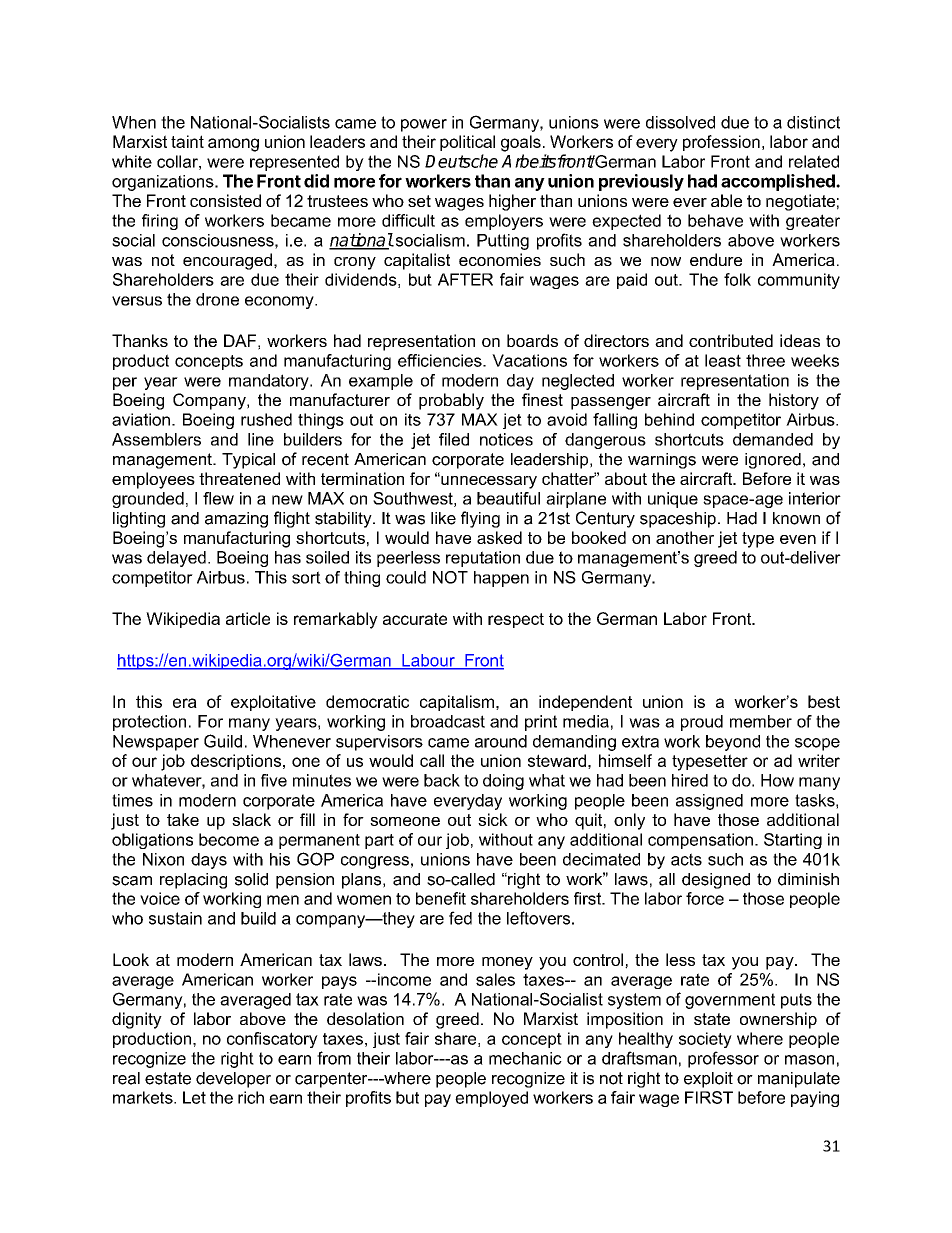  Describe the element at coordinates (733, 743) in the screenshot. I see `beyond` at that location.
